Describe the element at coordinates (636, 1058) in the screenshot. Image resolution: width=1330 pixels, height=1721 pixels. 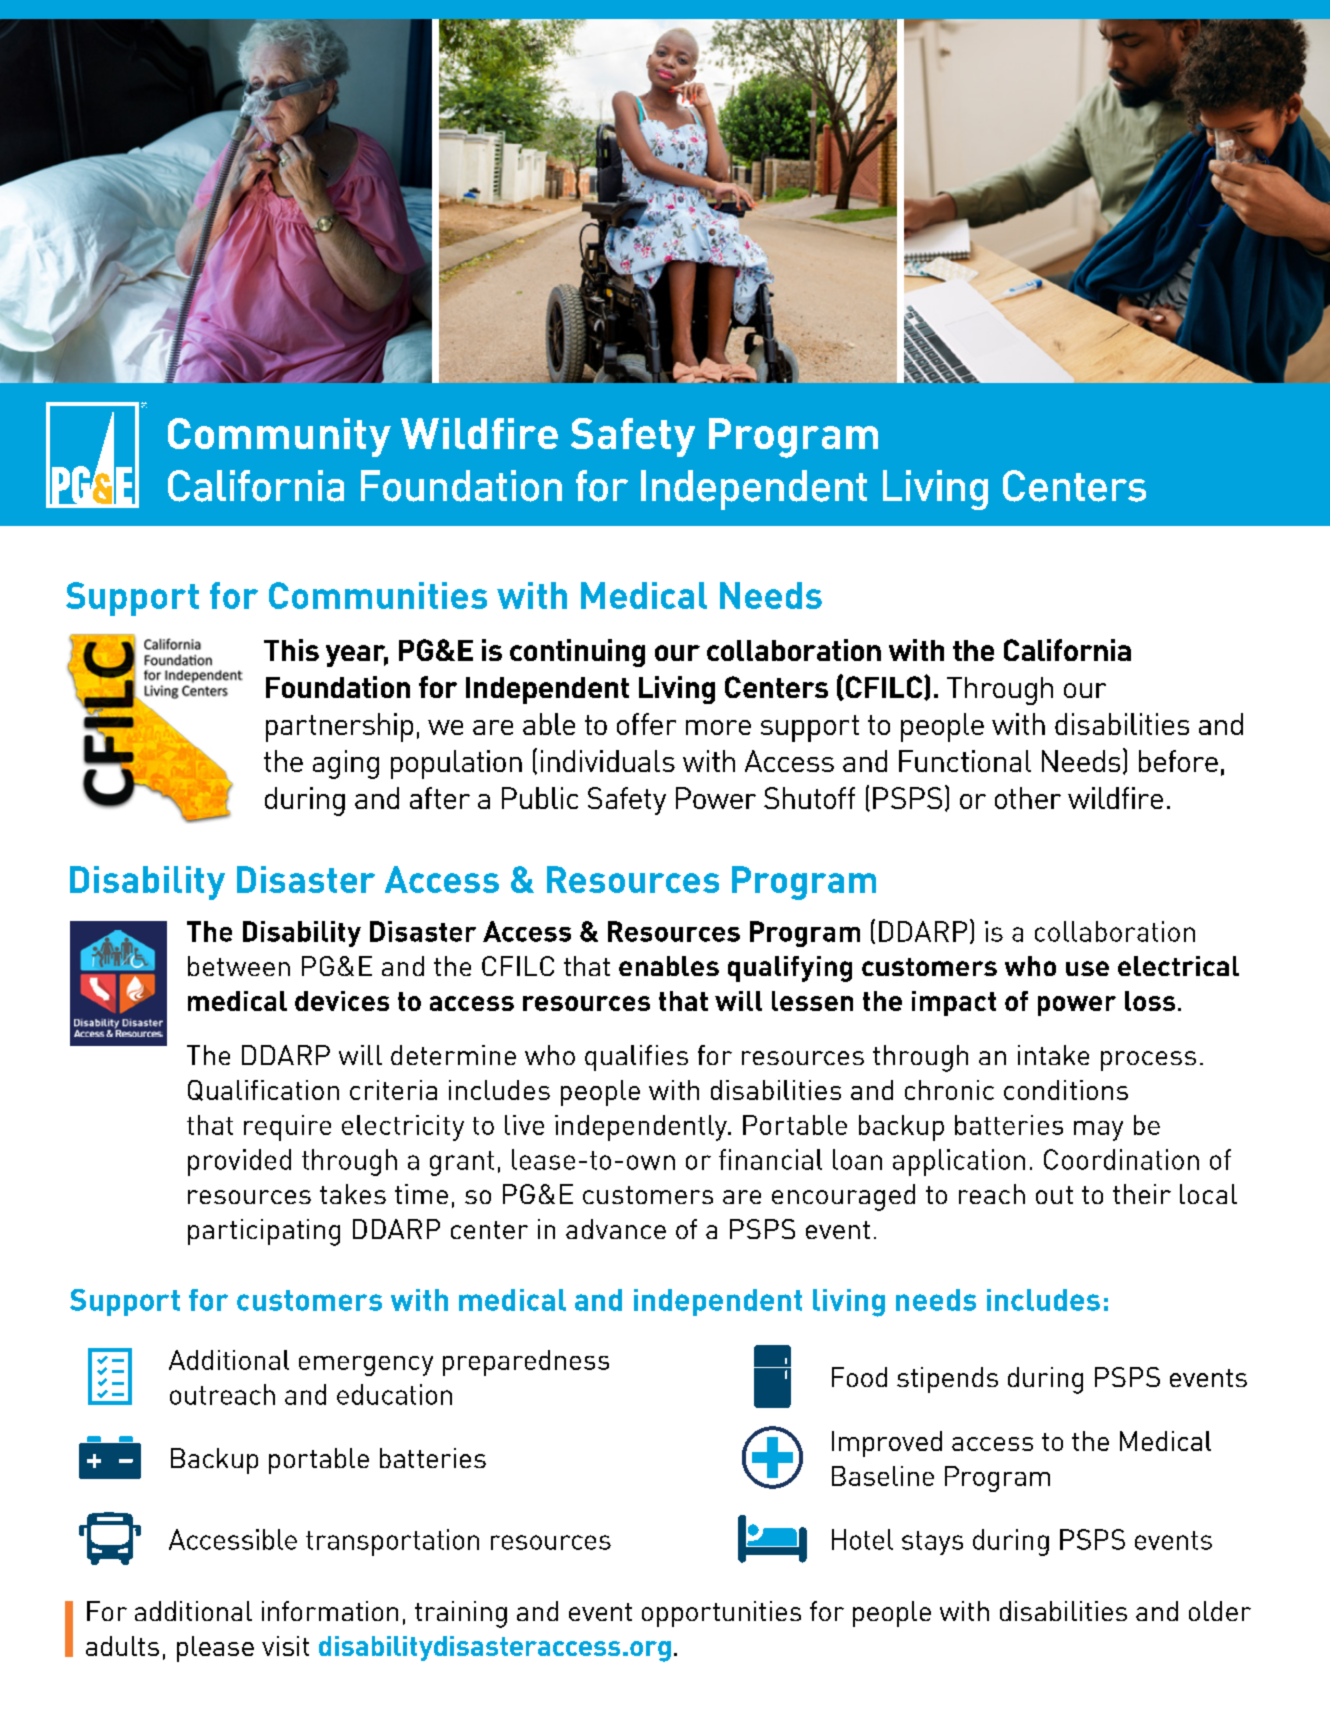
I see `qualifies` at that location.
